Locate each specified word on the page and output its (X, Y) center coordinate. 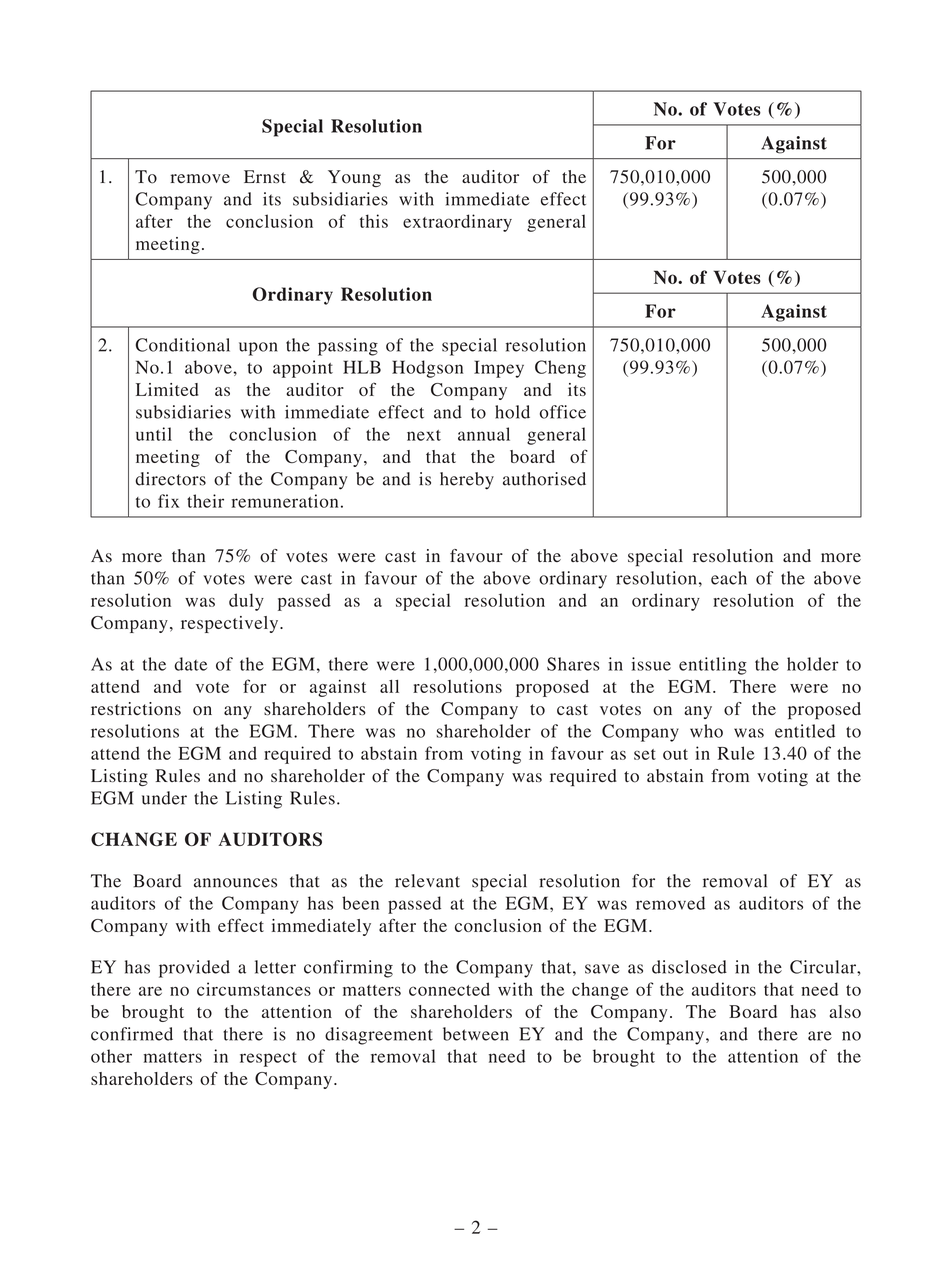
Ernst (265, 176)
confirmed (132, 1034)
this (374, 221)
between (476, 1034)
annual (484, 434)
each (729, 578)
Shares (573, 664)
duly (246, 602)
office (563, 412)
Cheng (560, 369)
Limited (167, 389)
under (164, 798)
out (675, 754)
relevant (427, 881)
